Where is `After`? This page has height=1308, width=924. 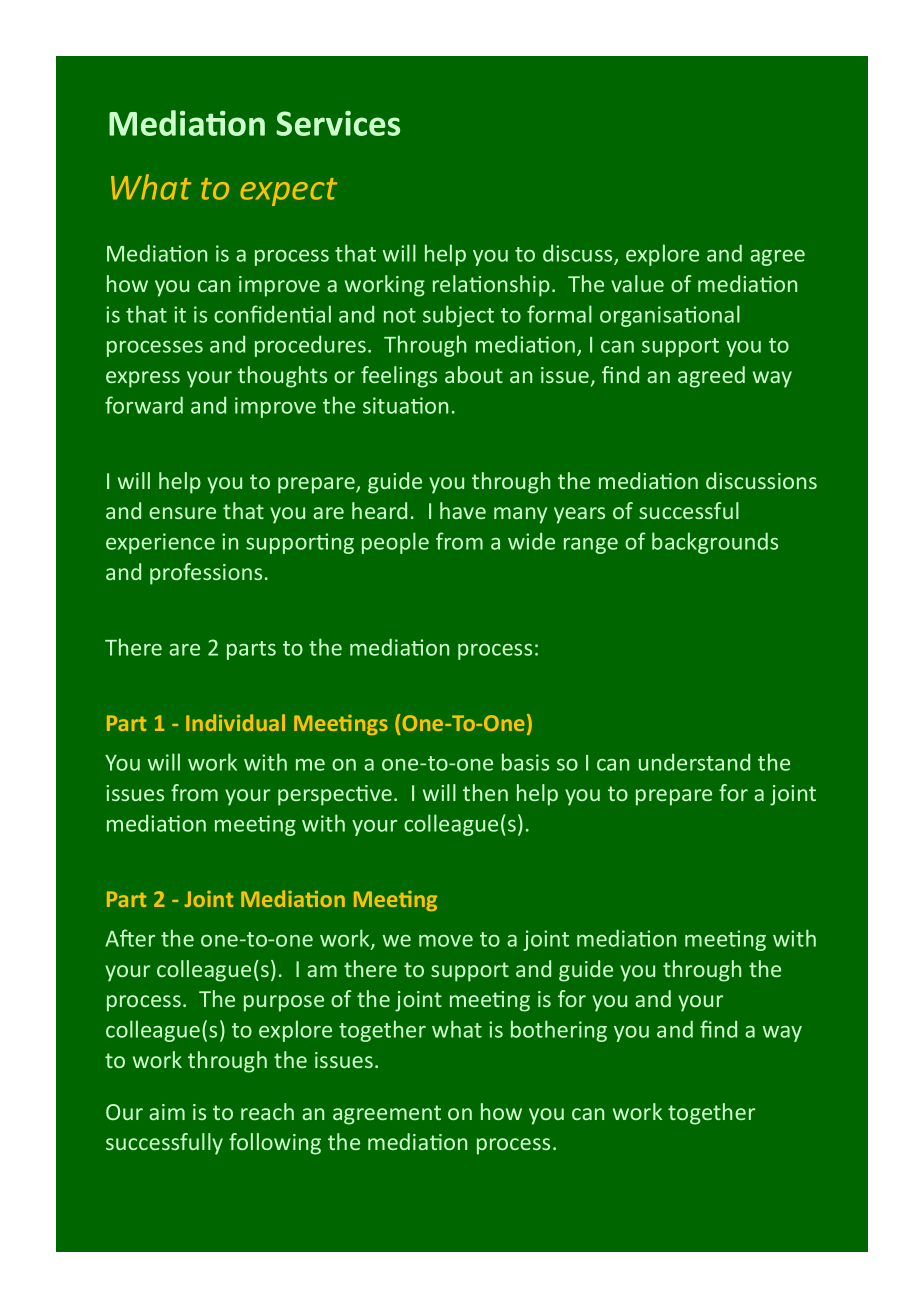 After is located at coordinates (130, 938).
